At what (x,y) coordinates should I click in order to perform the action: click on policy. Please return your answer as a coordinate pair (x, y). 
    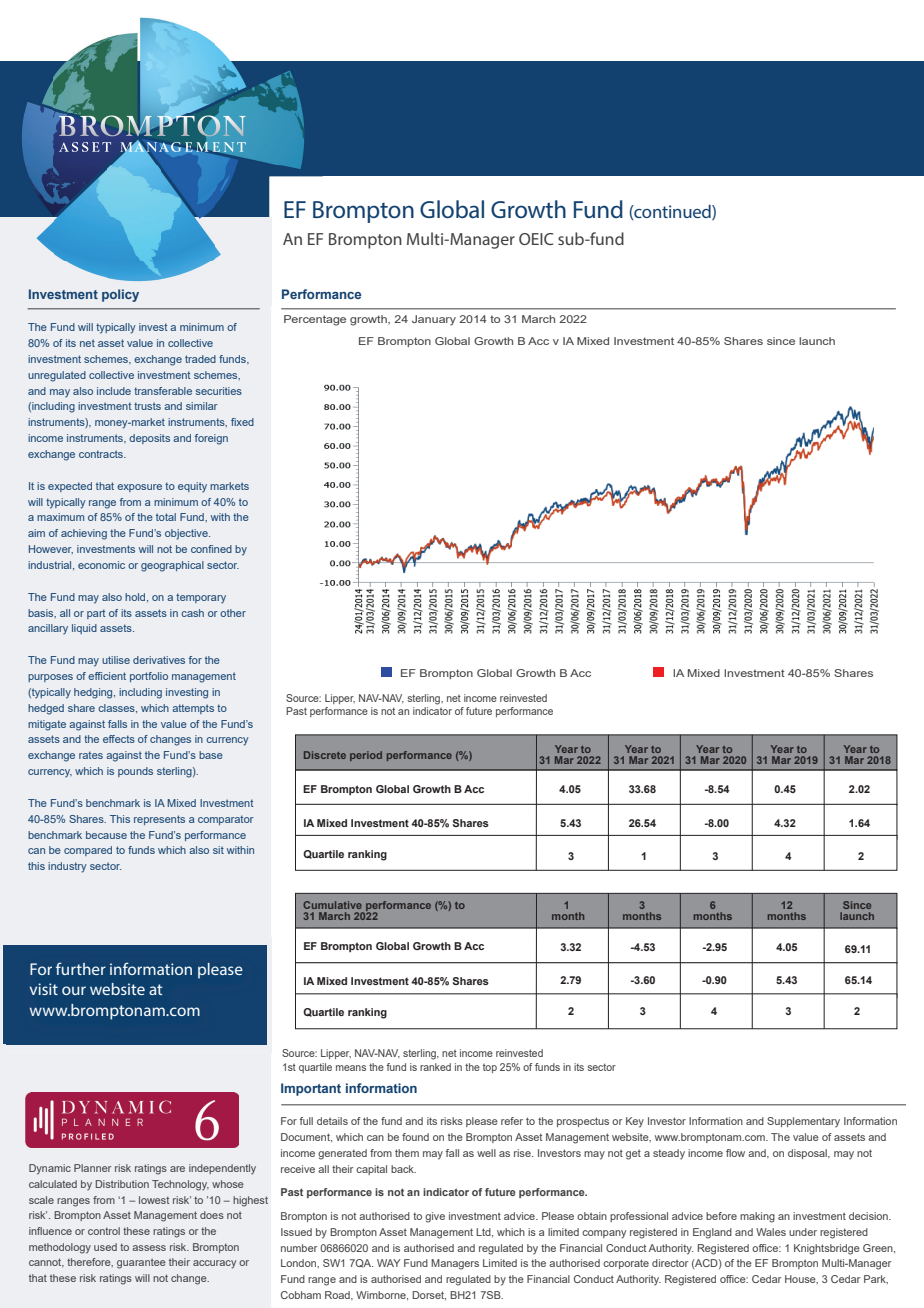
    Looking at the image, I should click on (120, 295).
